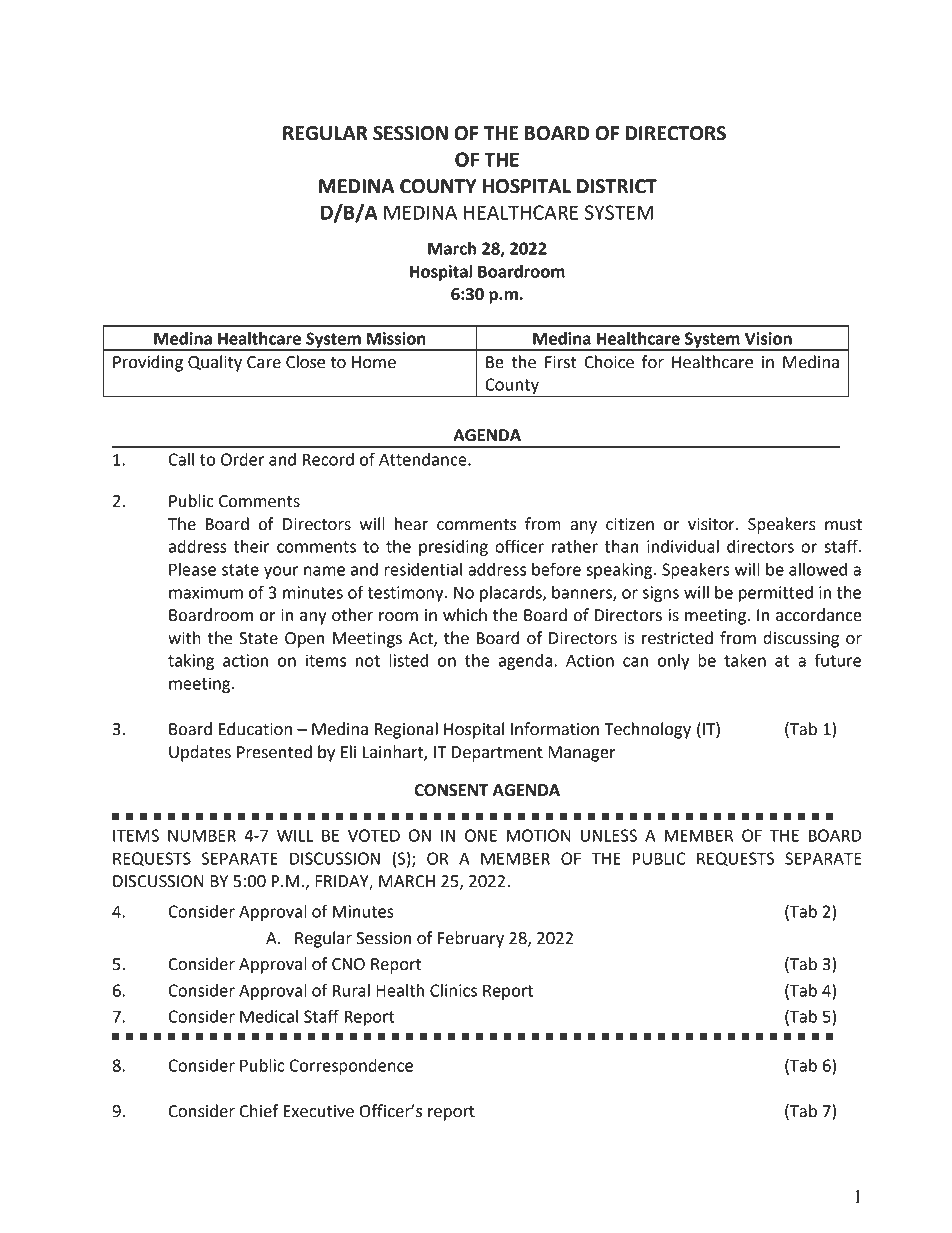 The image size is (952, 1233). Describe the element at coordinates (617, 186) in the document. I see `DISTRICT` at that location.
